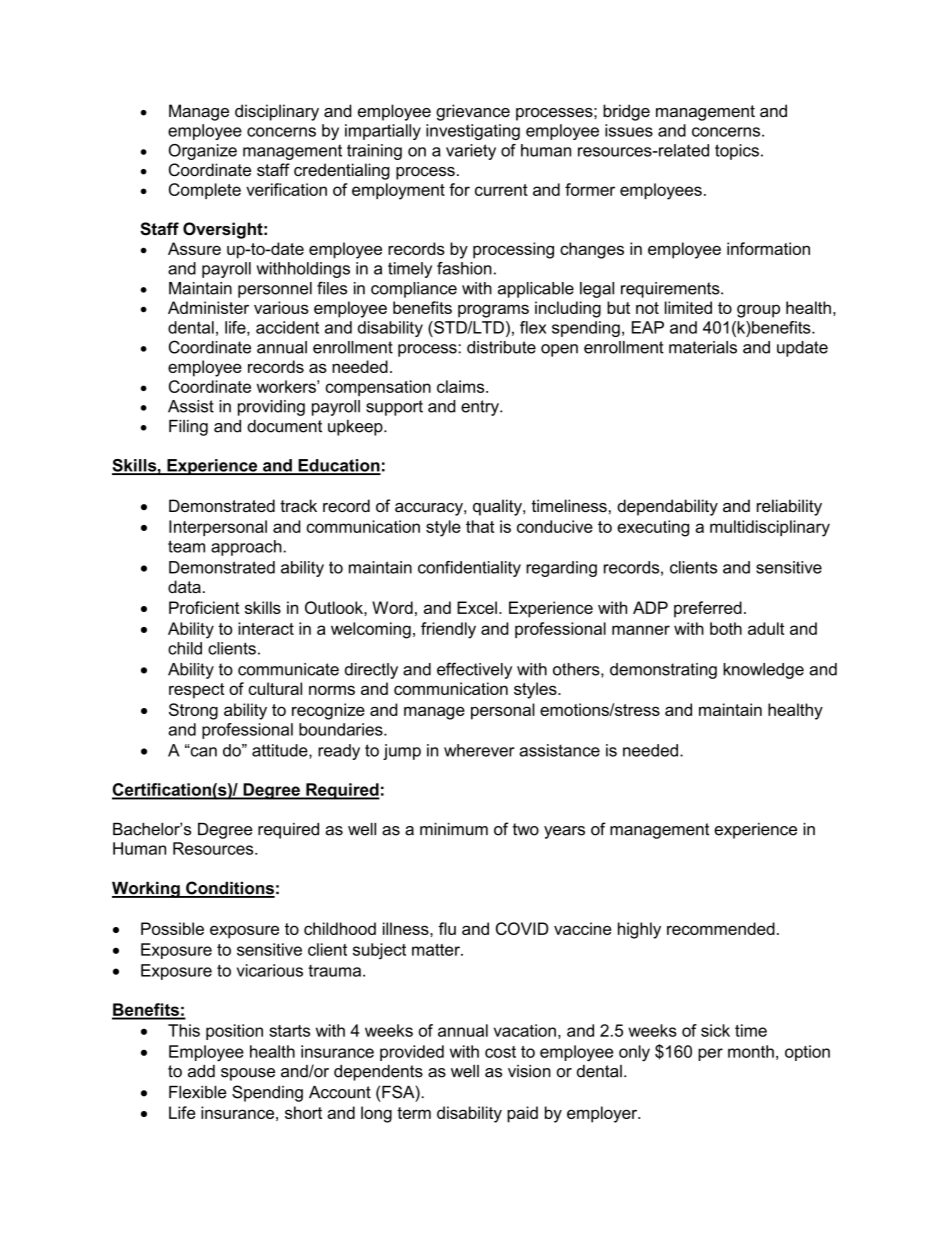 This screenshot has height=1233, width=952. I want to click on Excel, so click(477, 607).
